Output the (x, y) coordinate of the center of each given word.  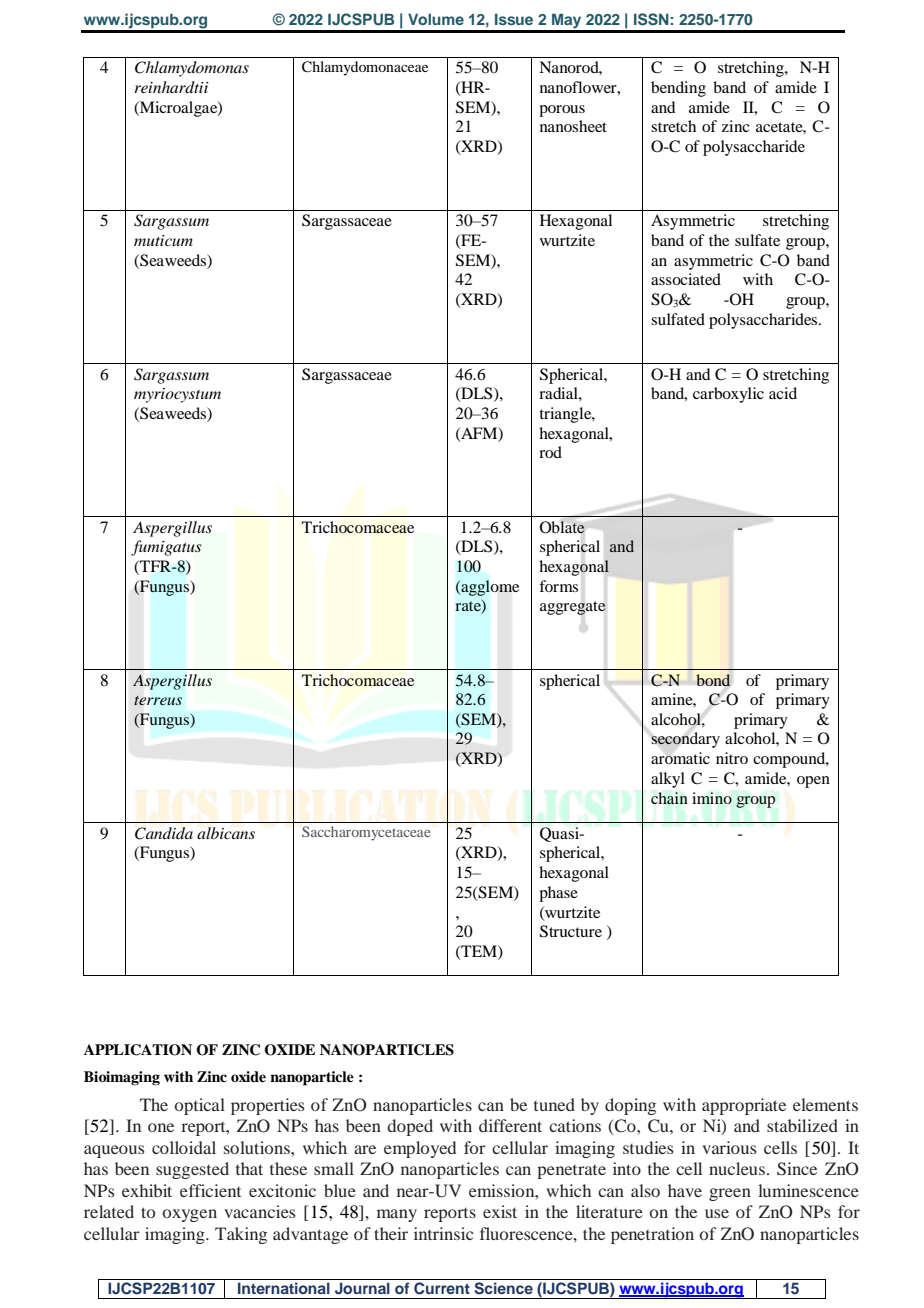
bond (713, 680)
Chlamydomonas (192, 69)
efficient (210, 1190)
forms (558, 586)
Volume (436, 19)
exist (500, 1211)
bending (678, 89)
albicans (226, 833)
